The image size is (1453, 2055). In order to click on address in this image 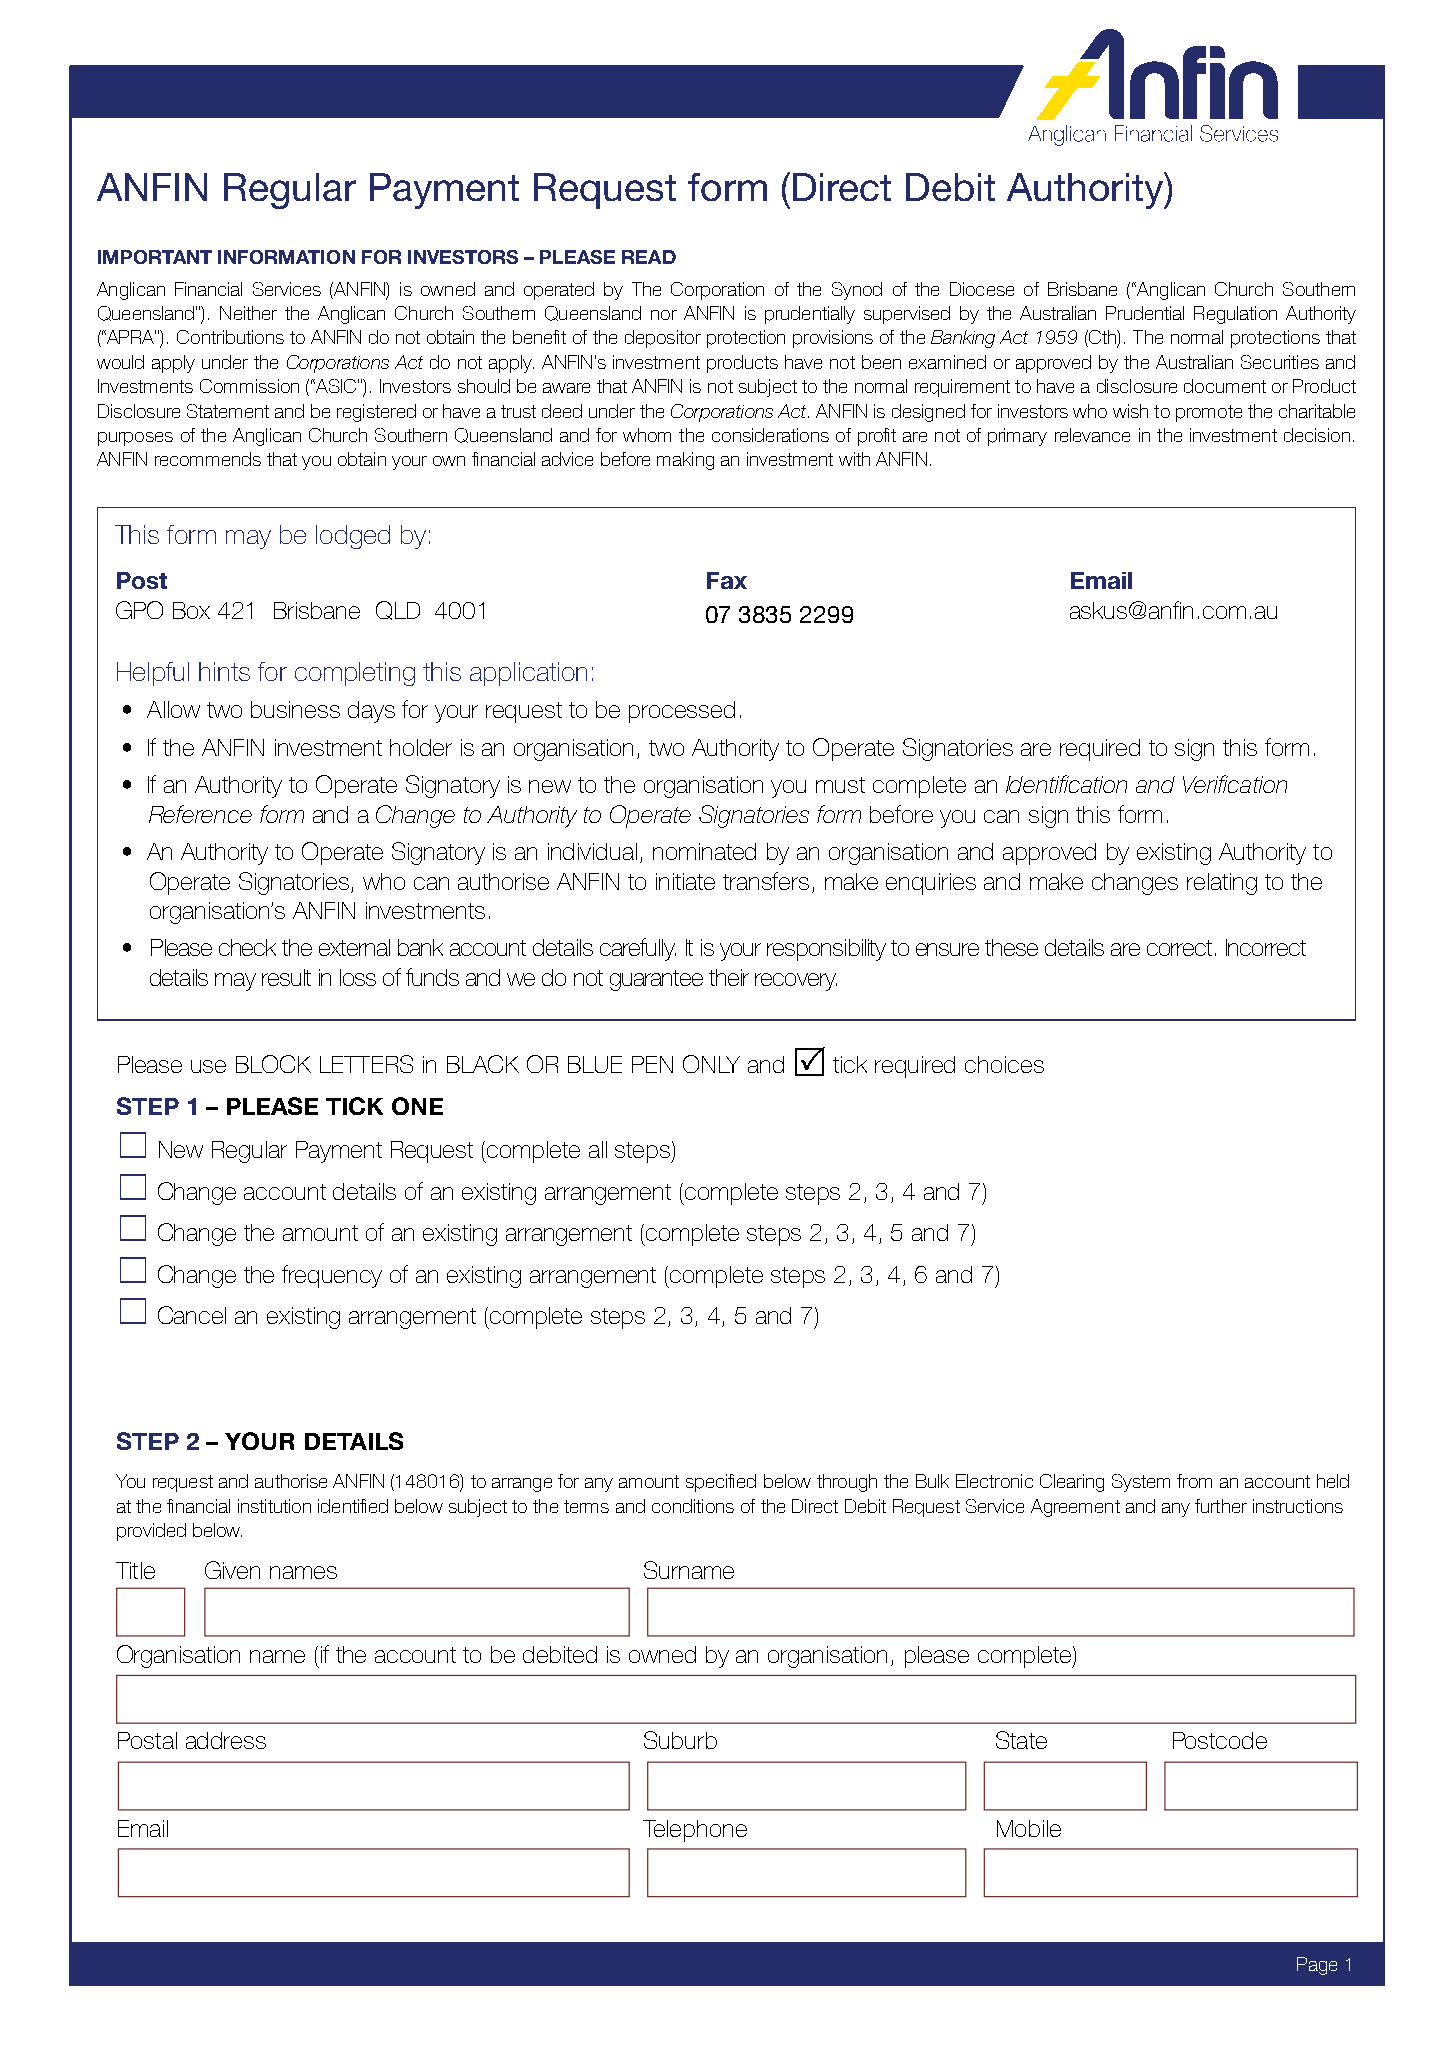, I will do `click(226, 1740)`.
